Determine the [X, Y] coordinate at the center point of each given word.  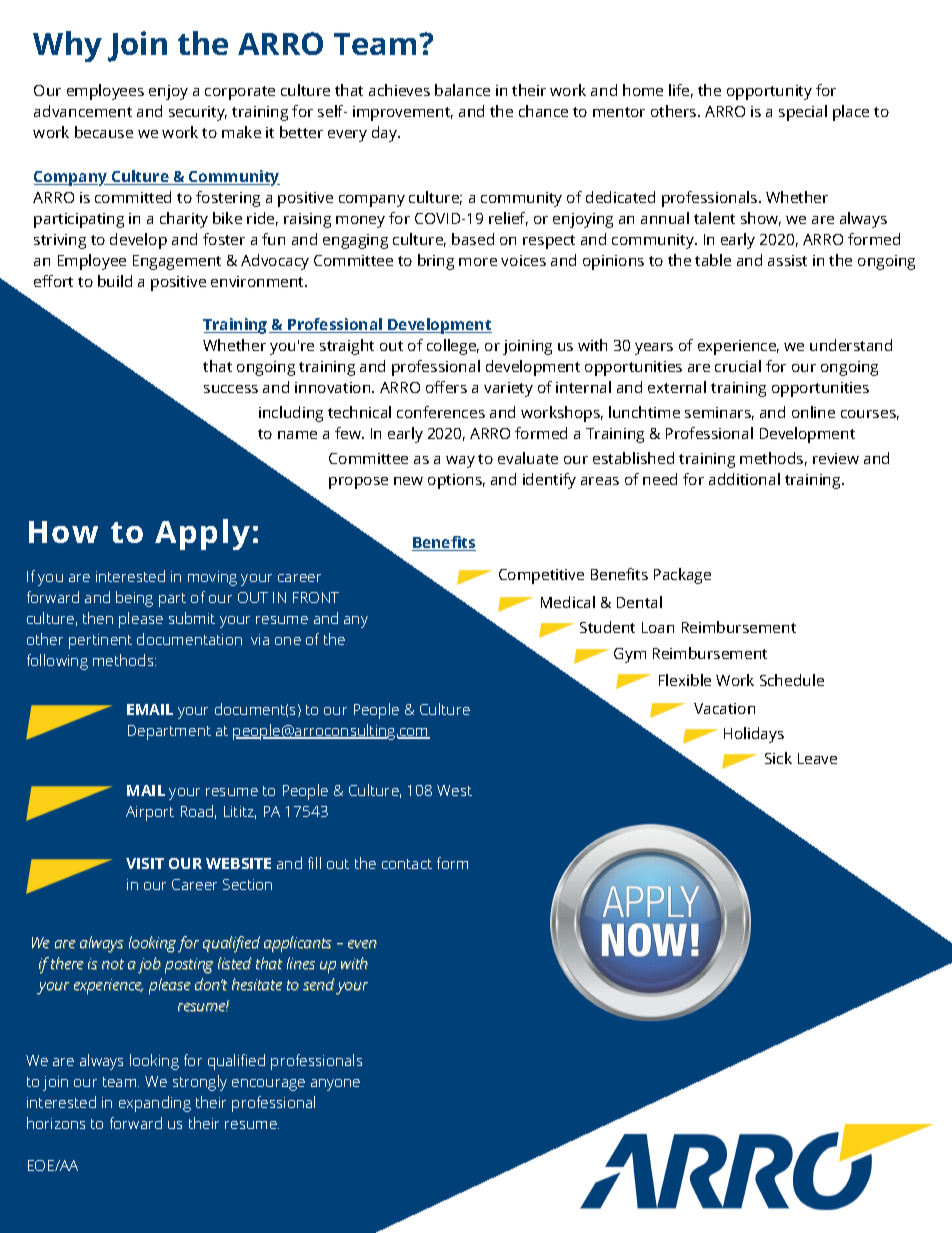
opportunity [769, 92]
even [362, 944]
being [134, 599]
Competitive [541, 576]
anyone [335, 1085]
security [198, 113]
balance [462, 90]
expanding [155, 1104]
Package [682, 576]
